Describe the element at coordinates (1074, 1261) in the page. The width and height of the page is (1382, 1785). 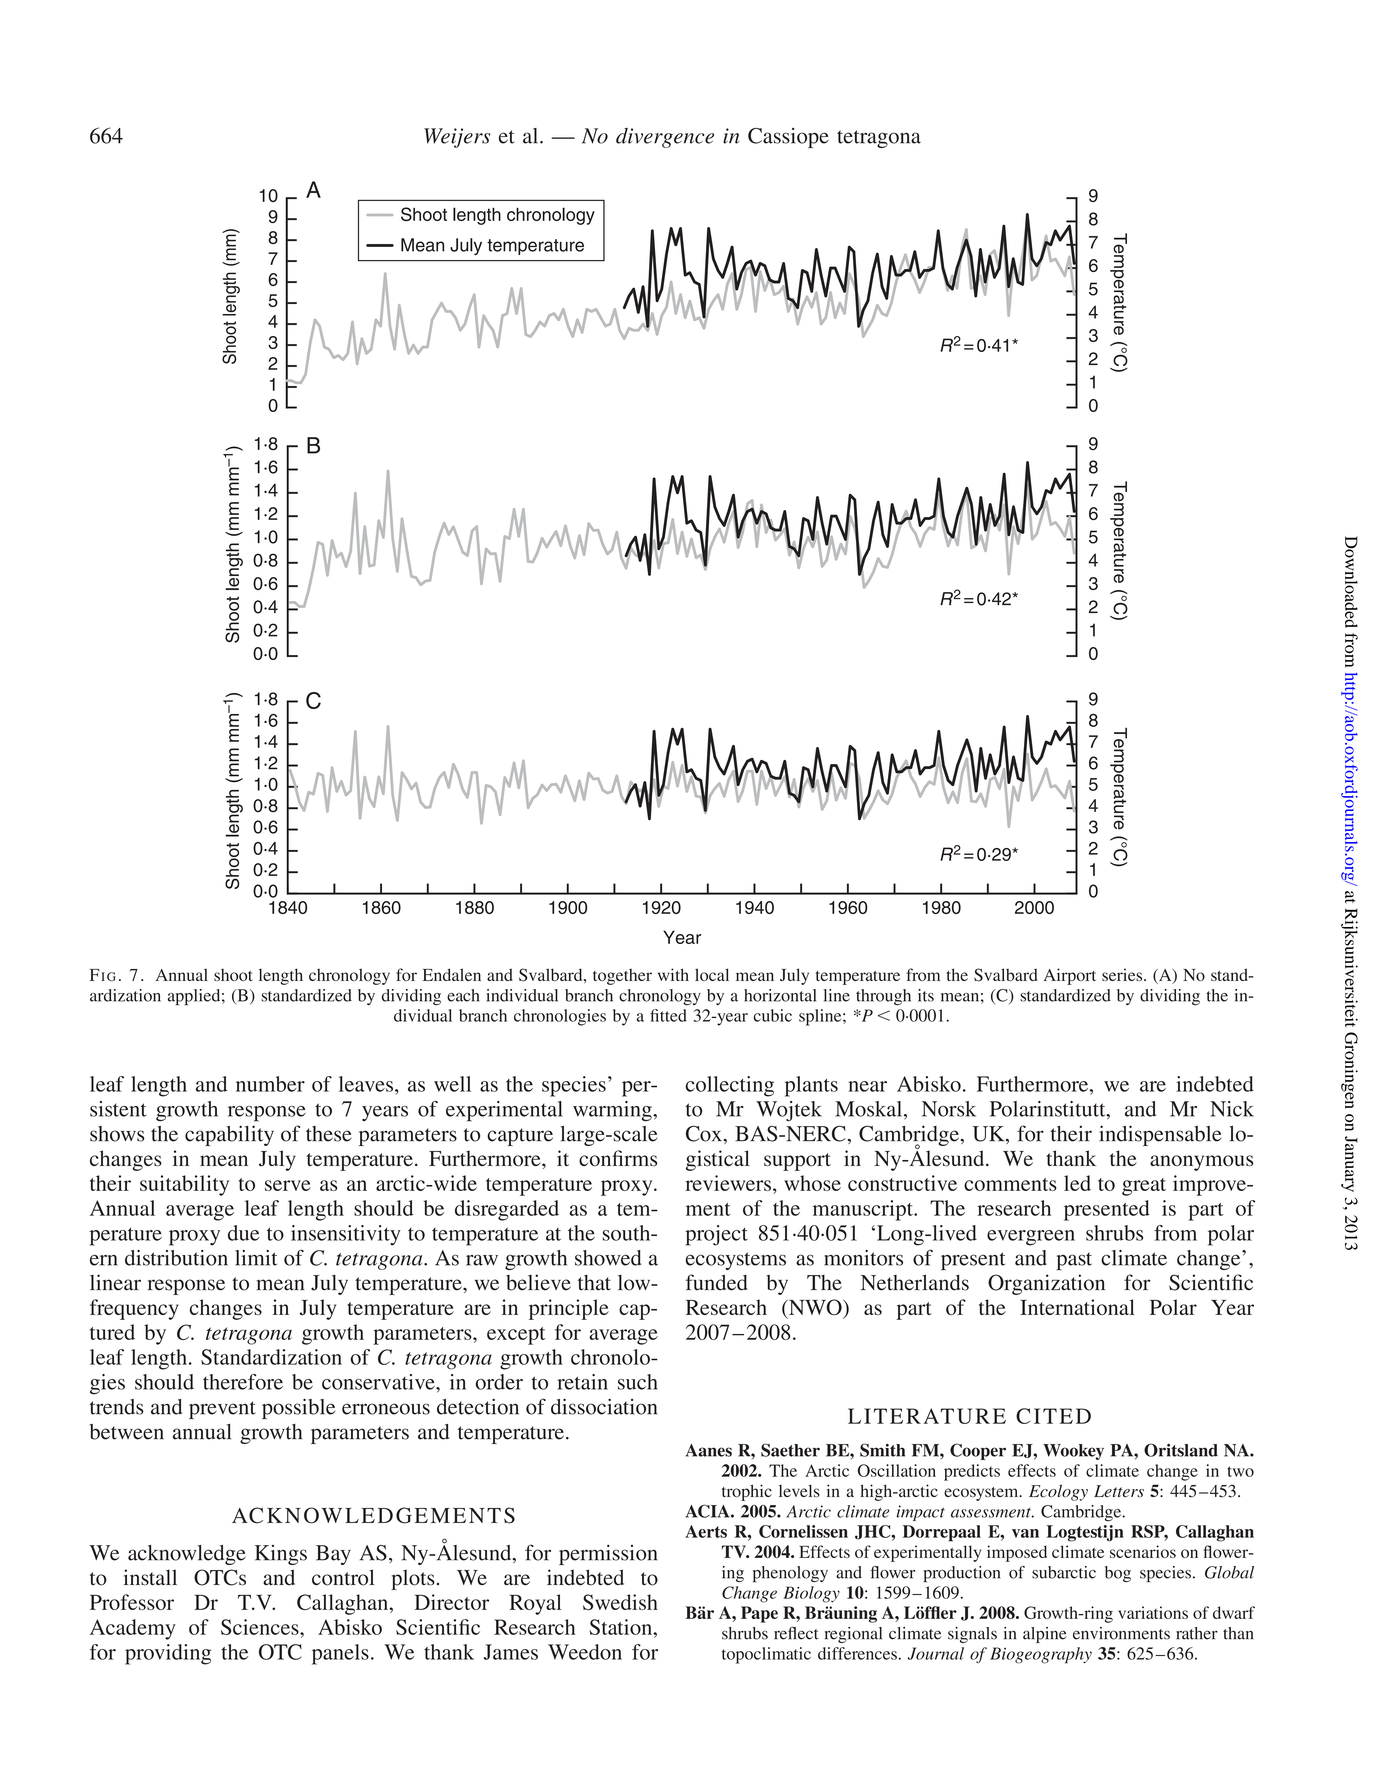
I see `past` at that location.
